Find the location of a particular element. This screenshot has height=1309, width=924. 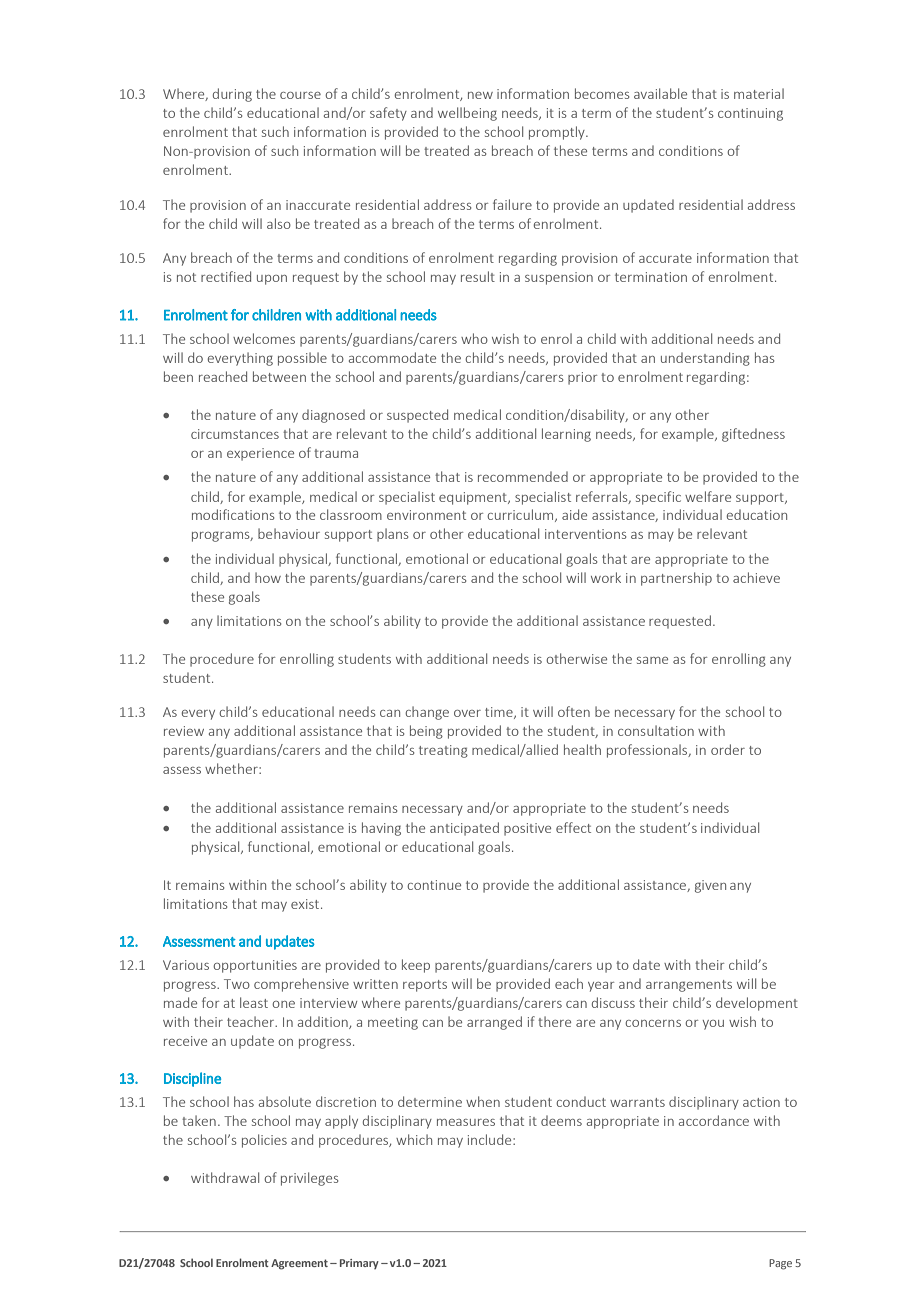

measures is located at coordinates (466, 1122).
